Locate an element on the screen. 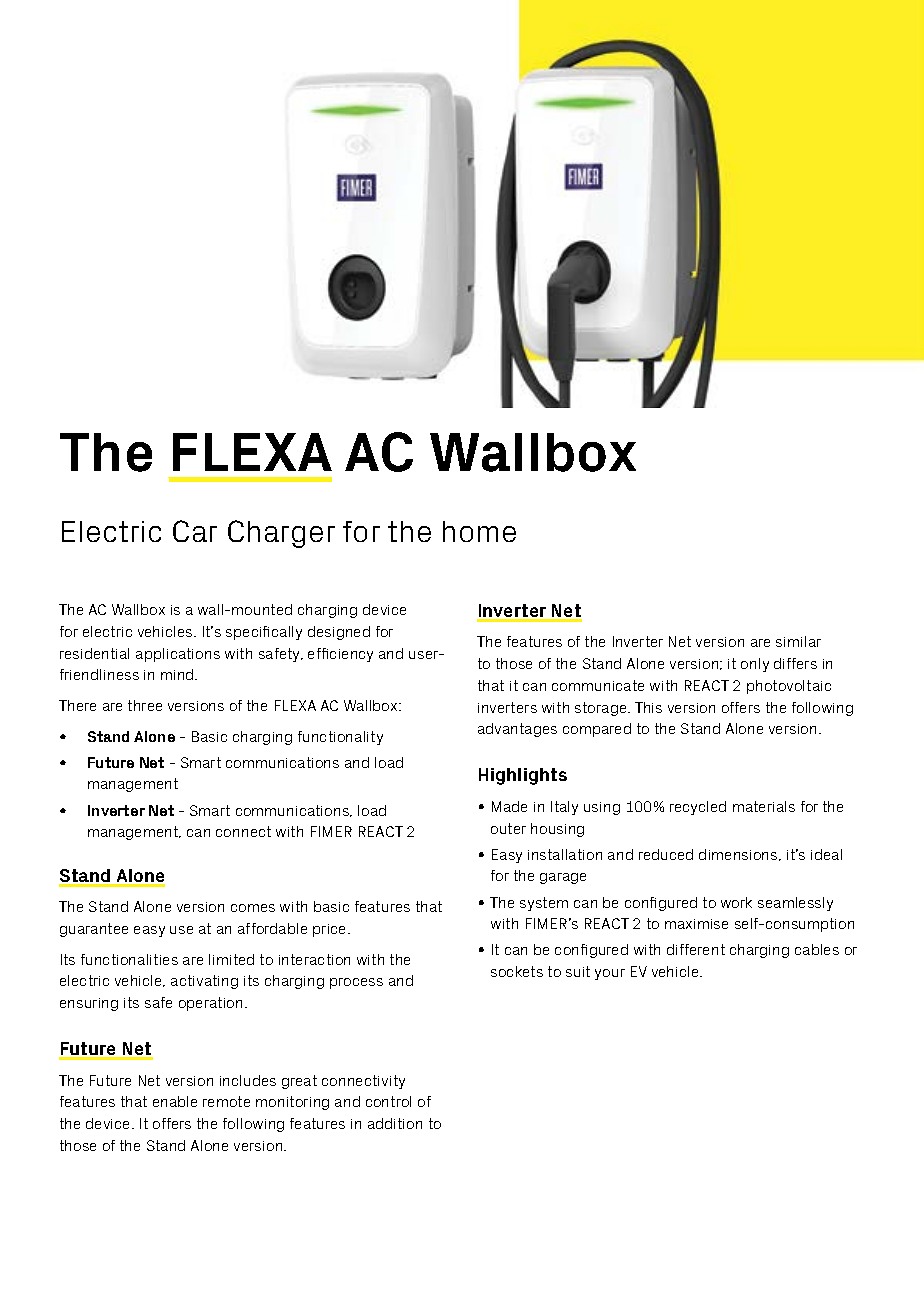 This screenshot has height=1308, width=924. advantages is located at coordinates (517, 730).
